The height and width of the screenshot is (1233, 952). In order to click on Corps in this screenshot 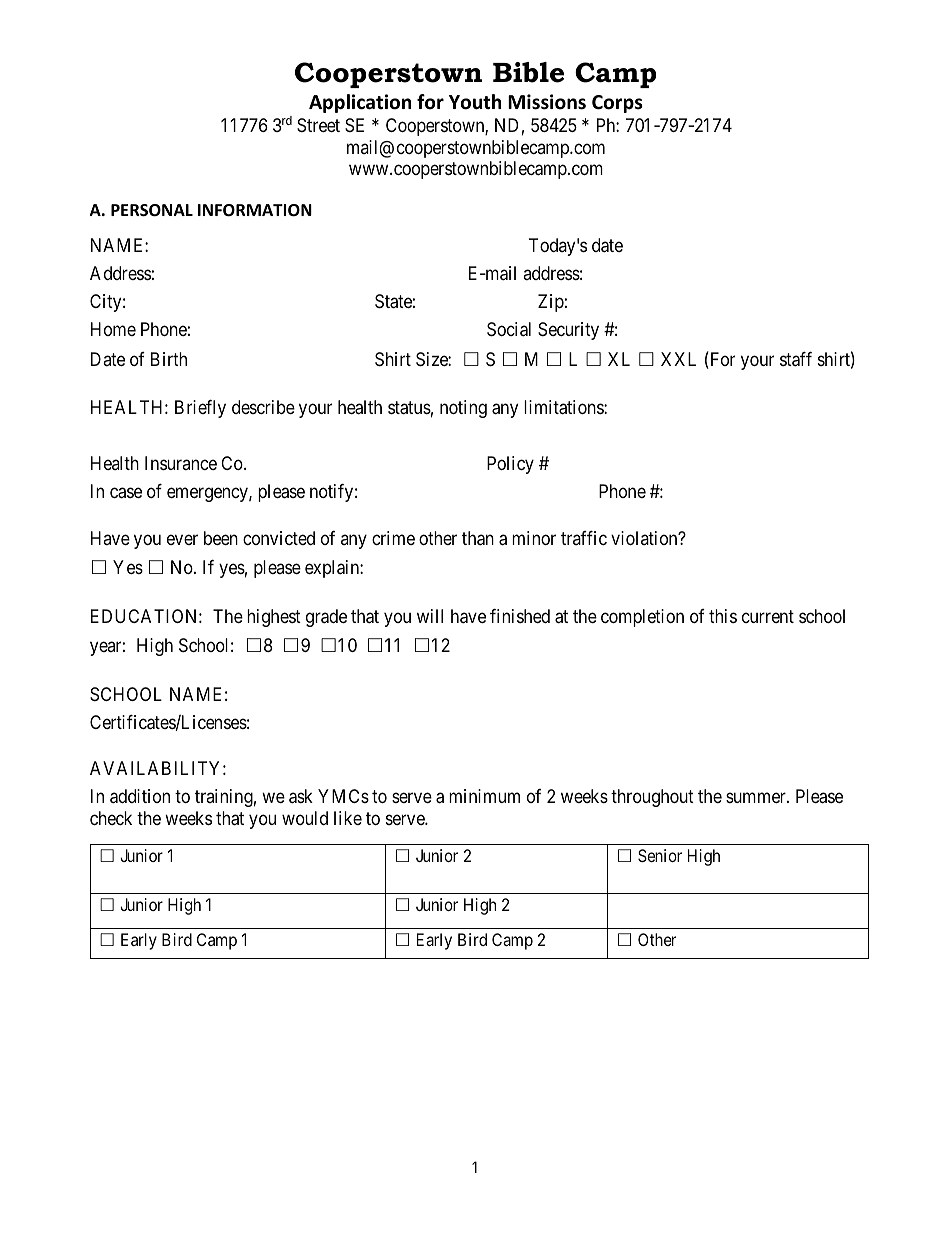, I will do `click(617, 104)`.
